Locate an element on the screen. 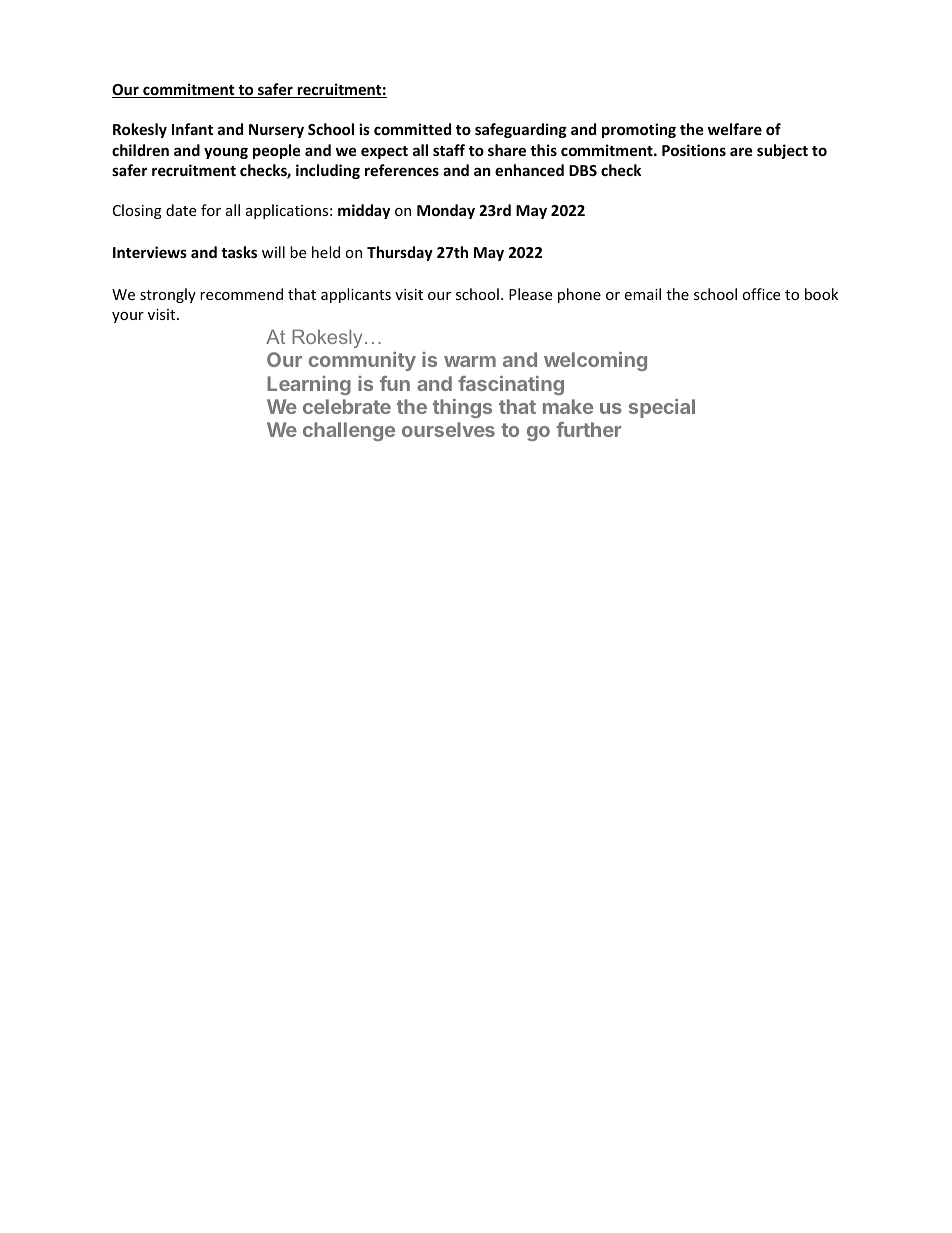  special is located at coordinates (662, 408).
